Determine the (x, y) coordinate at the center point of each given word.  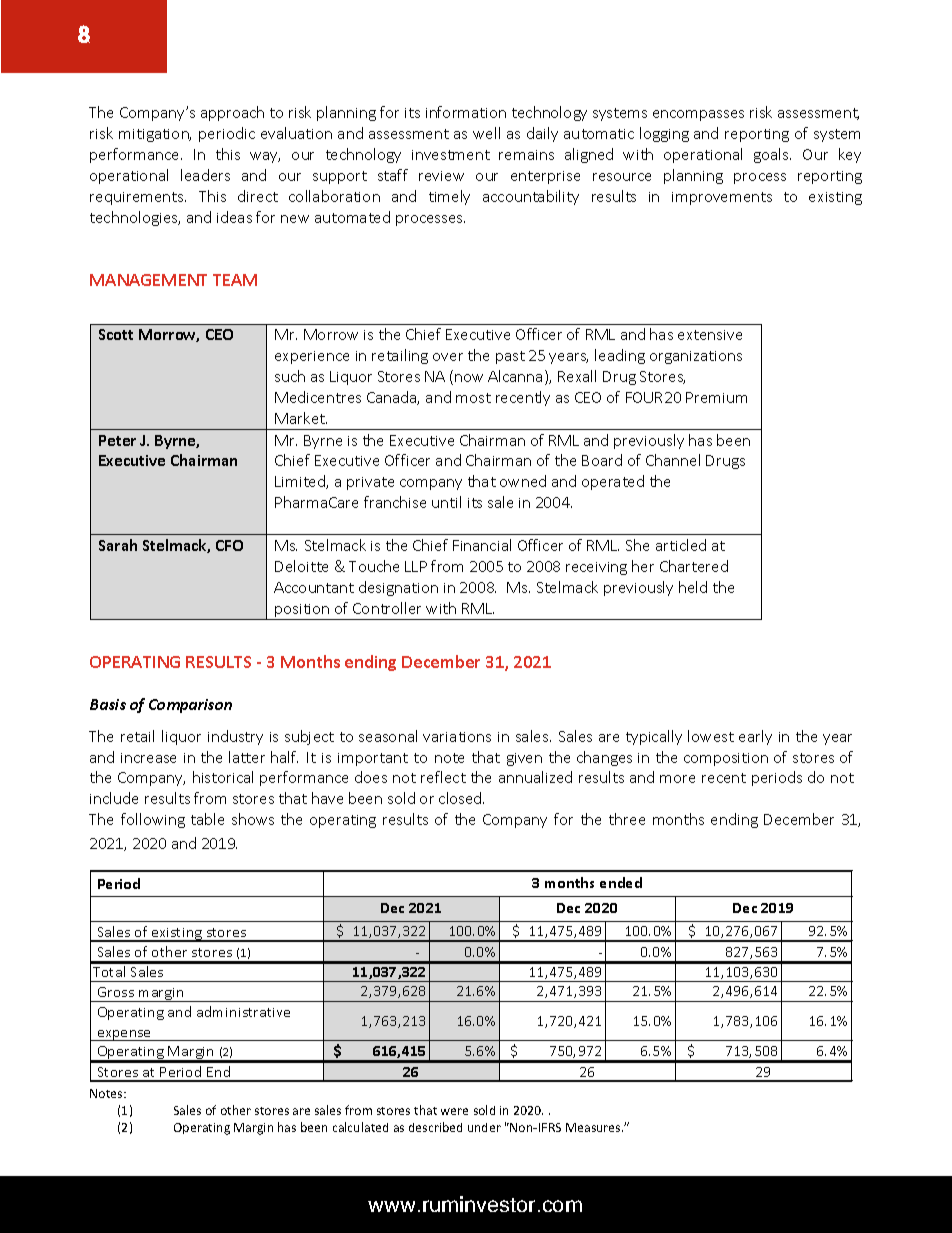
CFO (229, 545)
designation (398, 588)
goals (772, 155)
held (693, 587)
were (454, 1111)
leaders (205, 175)
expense (124, 1035)
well (486, 133)
